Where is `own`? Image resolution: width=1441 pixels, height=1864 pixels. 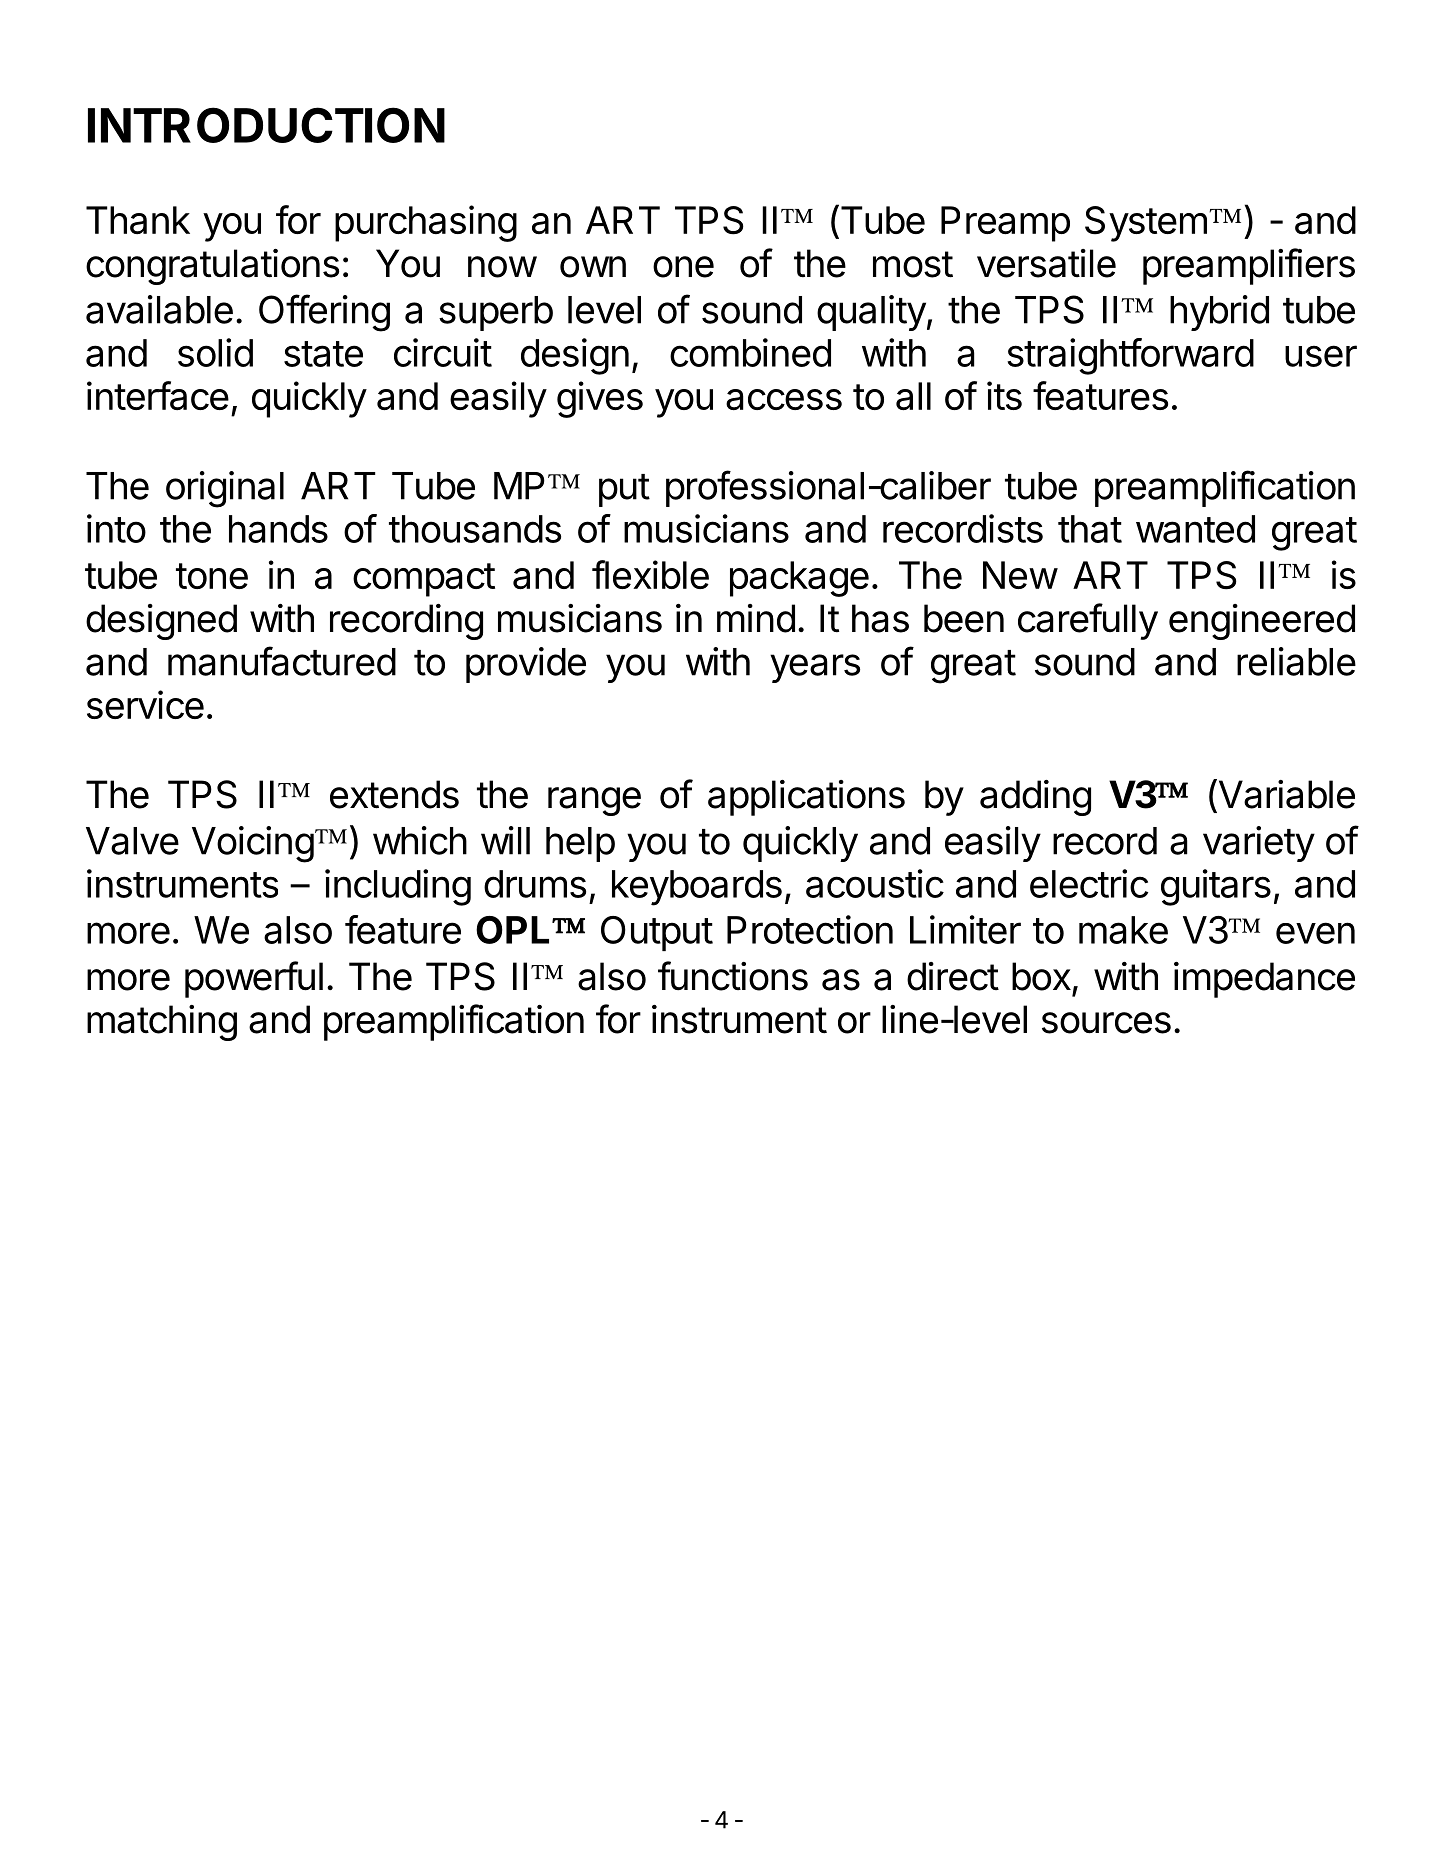 own is located at coordinates (593, 267).
